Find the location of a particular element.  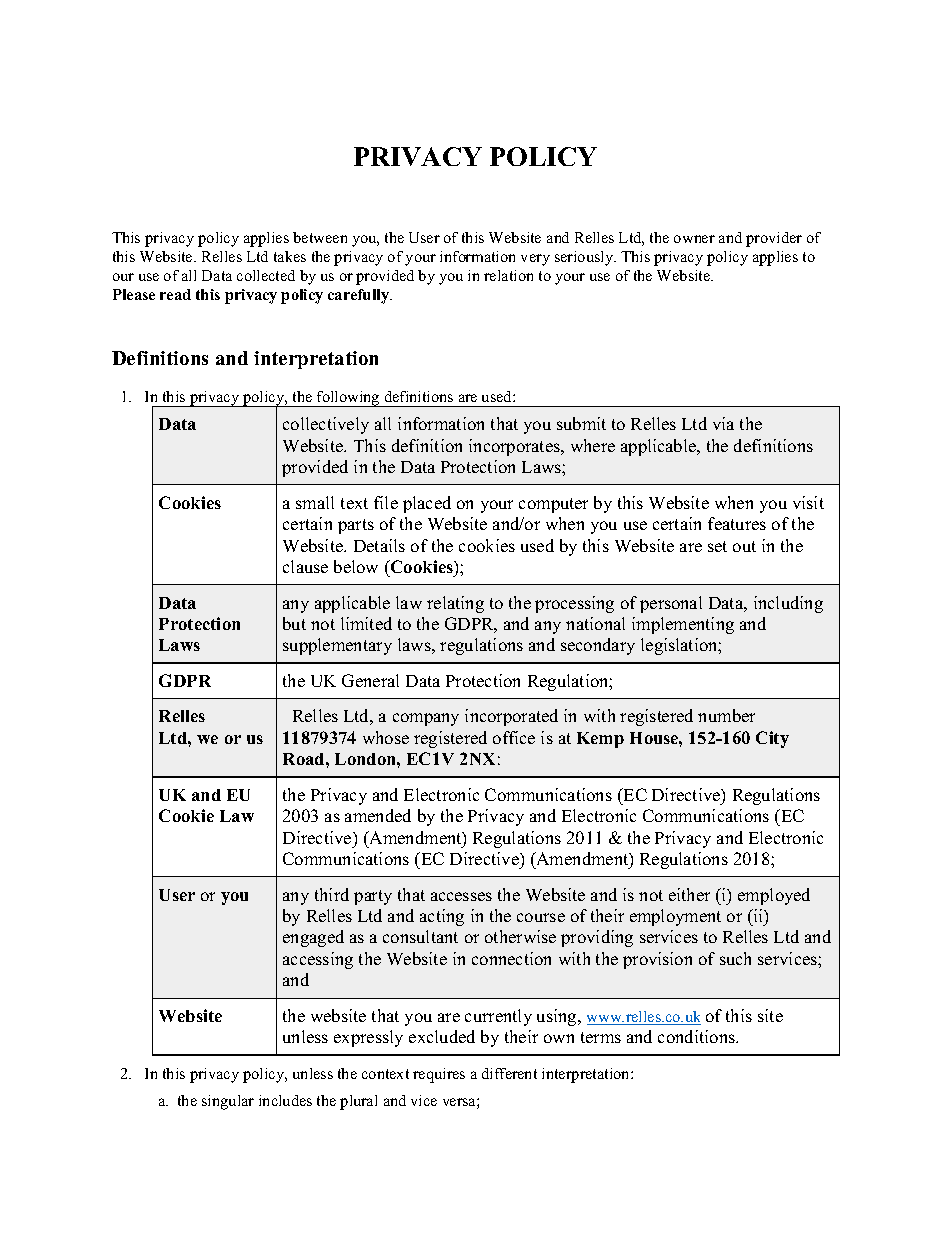

relation is located at coordinates (508, 275).
